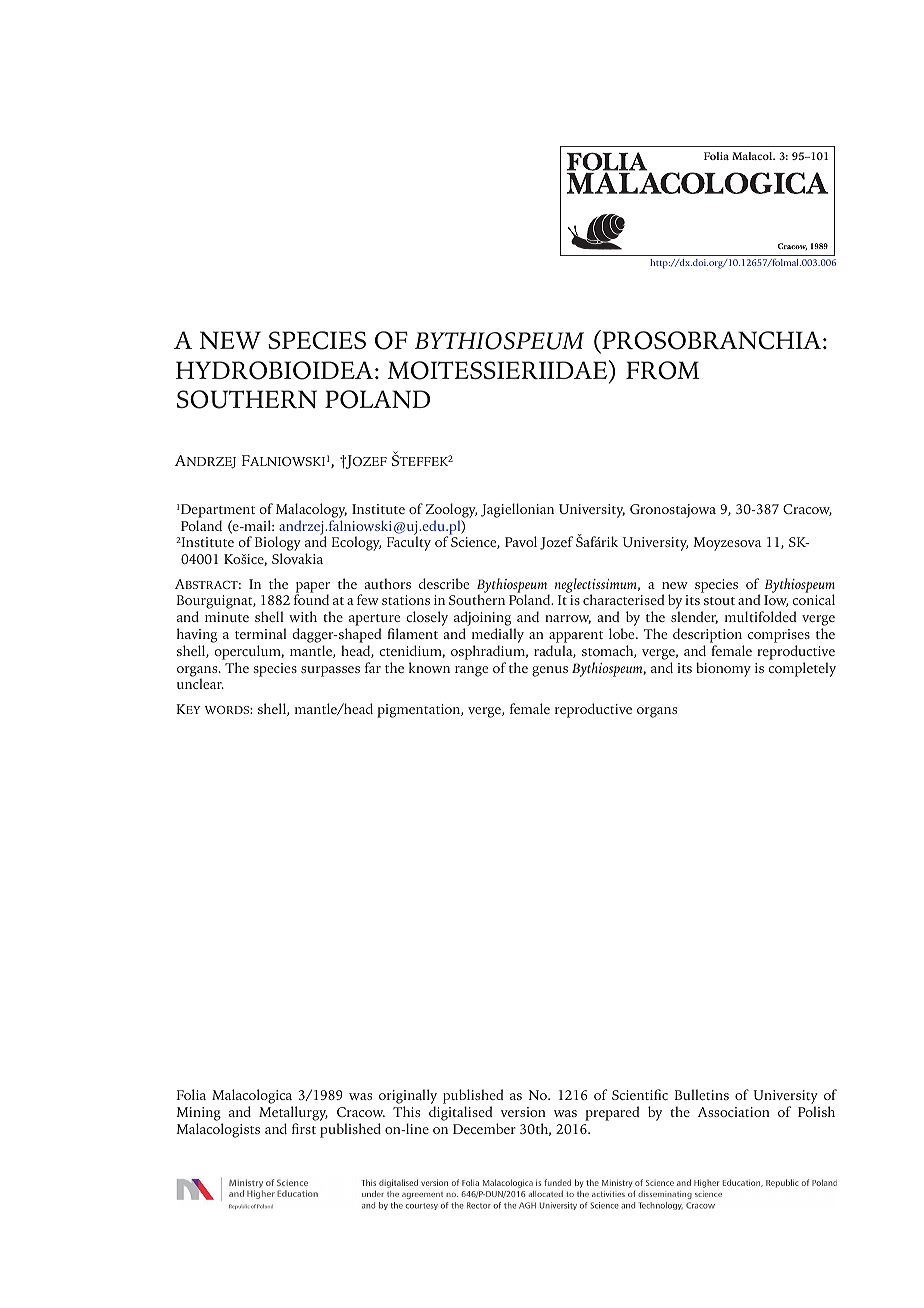  Describe the element at coordinates (707, 635) in the screenshot. I see `description` at that location.
